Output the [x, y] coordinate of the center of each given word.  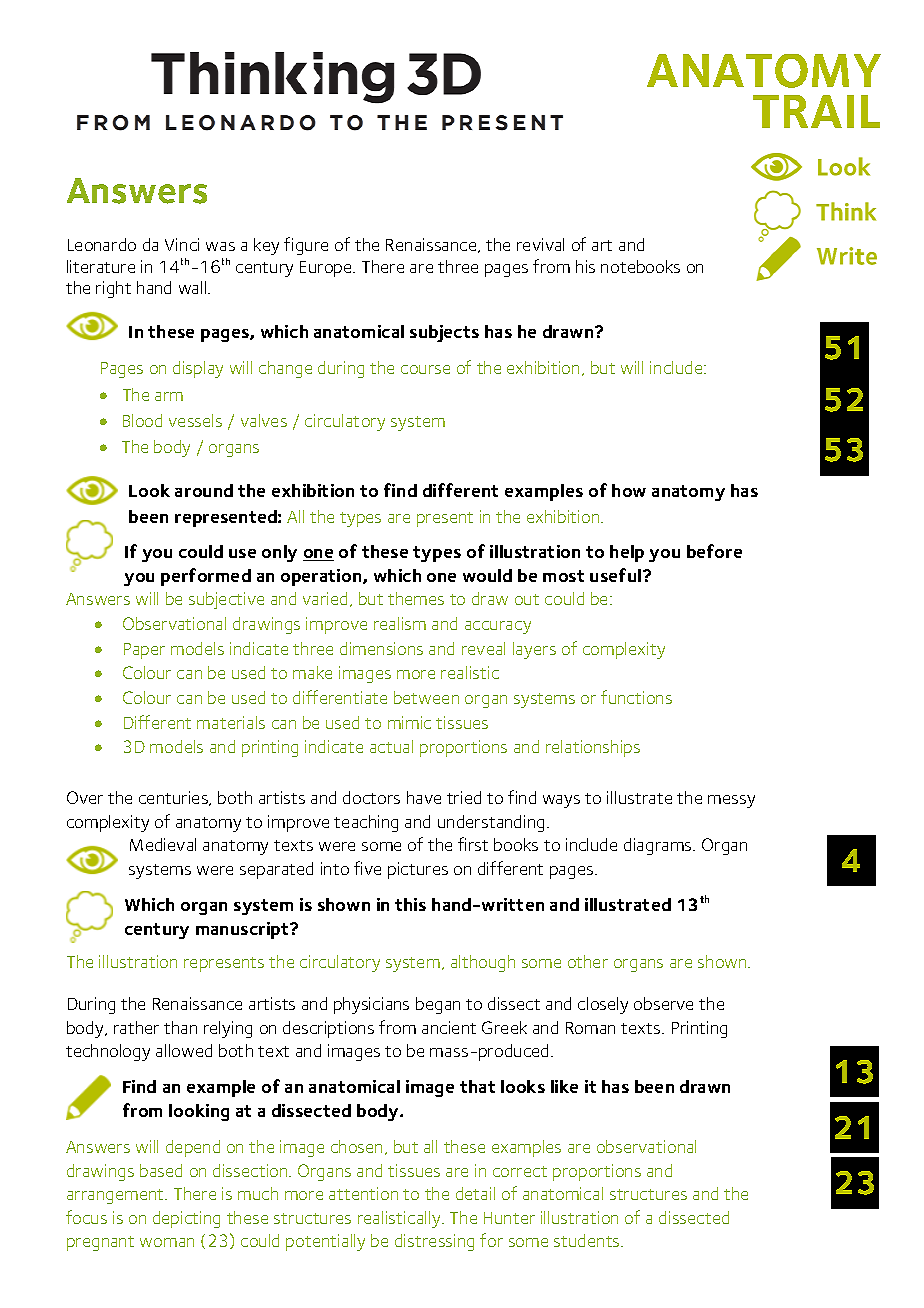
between [426, 697]
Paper [144, 651]
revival [540, 244]
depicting [186, 1219]
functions [636, 697]
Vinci [182, 244]
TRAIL [816, 111]
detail [475, 1193]
